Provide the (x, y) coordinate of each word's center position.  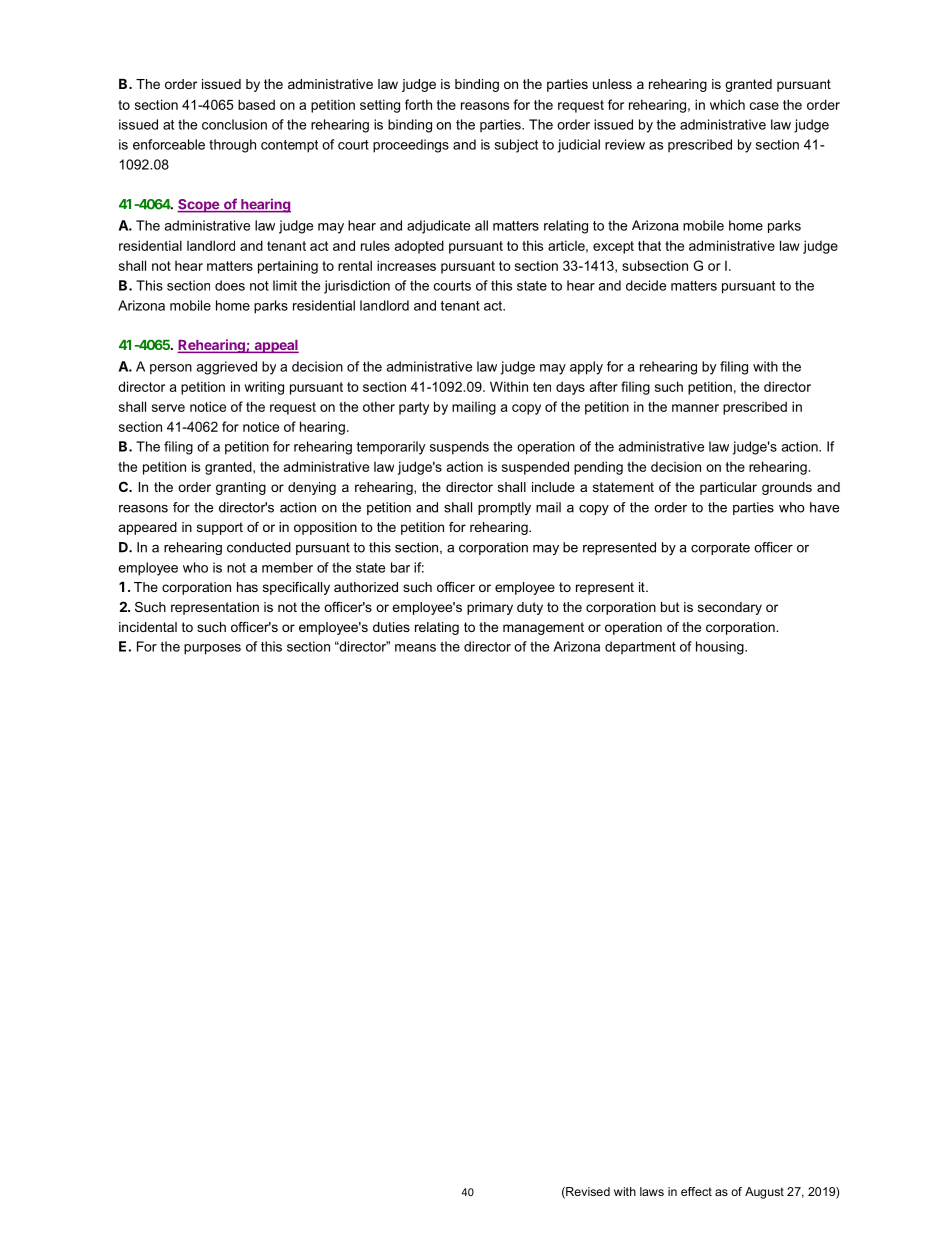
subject (516, 146)
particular (728, 488)
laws (652, 1191)
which (727, 104)
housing (721, 648)
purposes (212, 649)
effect (696, 1191)
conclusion (234, 124)
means (415, 648)
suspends (459, 448)
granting (241, 488)
